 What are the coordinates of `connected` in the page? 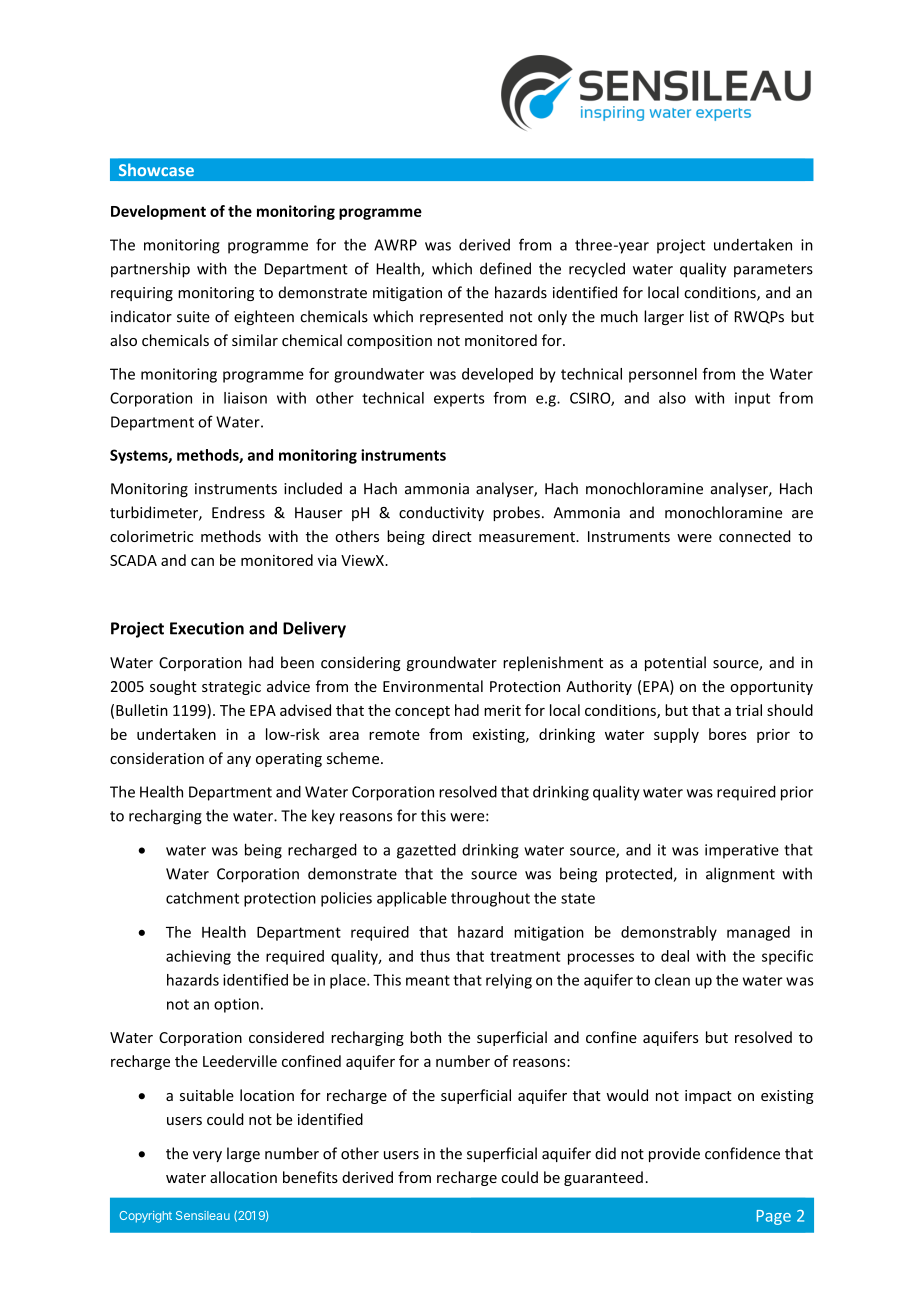 It's located at (755, 536).
